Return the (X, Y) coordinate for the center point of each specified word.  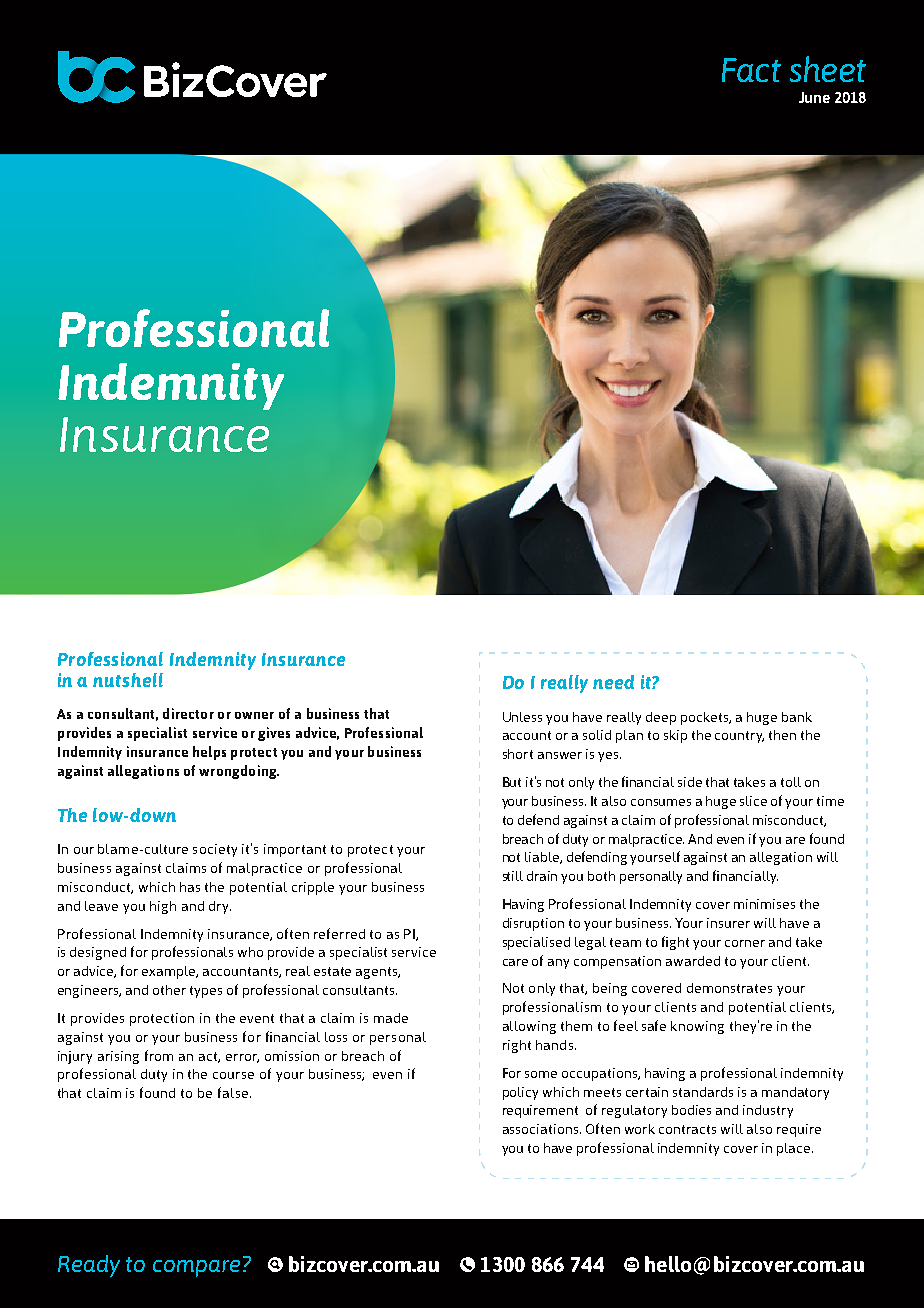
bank (797, 717)
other (169, 990)
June (814, 97)
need (613, 682)
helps (209, 753)
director (188, 713)
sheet (828, 69)
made (391, 1018)
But (512, 782)
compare (196, 1268)
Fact (751, 70)
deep (661, 718)
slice (753, 801)
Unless (522, 717)
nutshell (128, 680)
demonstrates (729, 988)
